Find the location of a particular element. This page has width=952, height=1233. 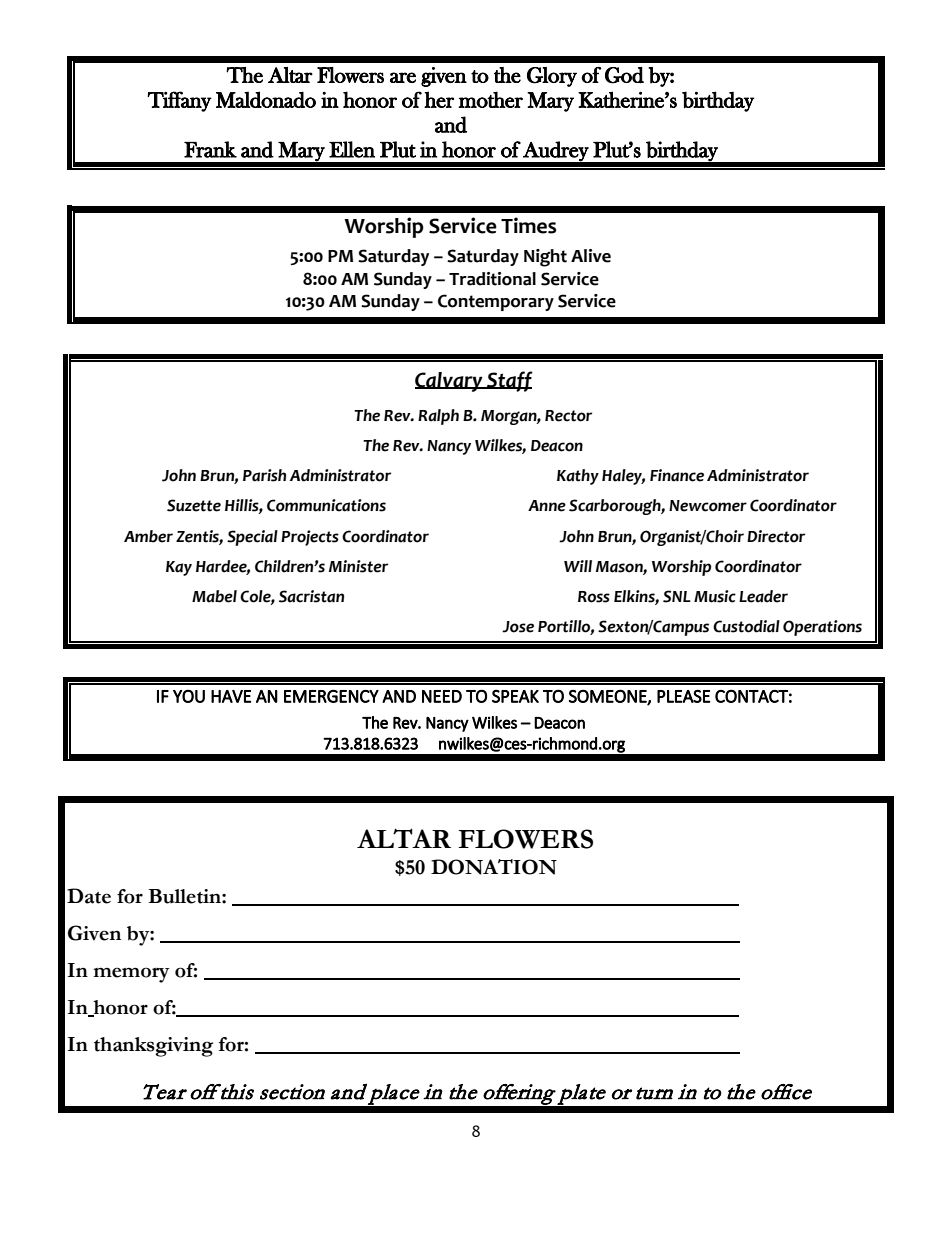

Music is located at coordinates (715, 596).
